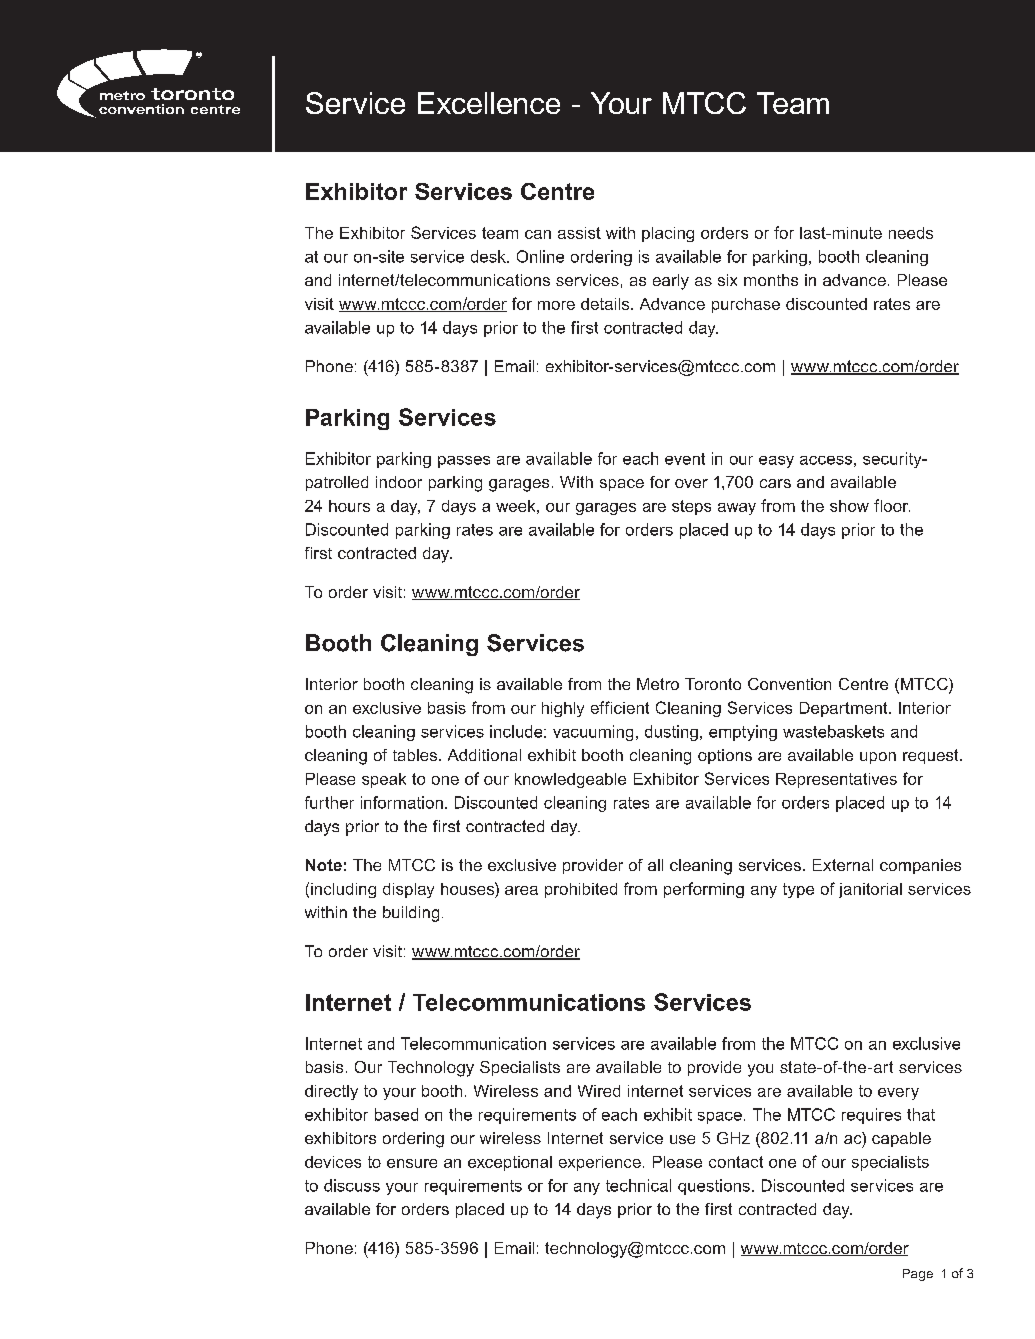 Image resolution: width=1035 pixels, height=1339 pixels. What do you see at coordinates (620, 707) in the document?
I see `efficient` at bounding box center [620, 707].
